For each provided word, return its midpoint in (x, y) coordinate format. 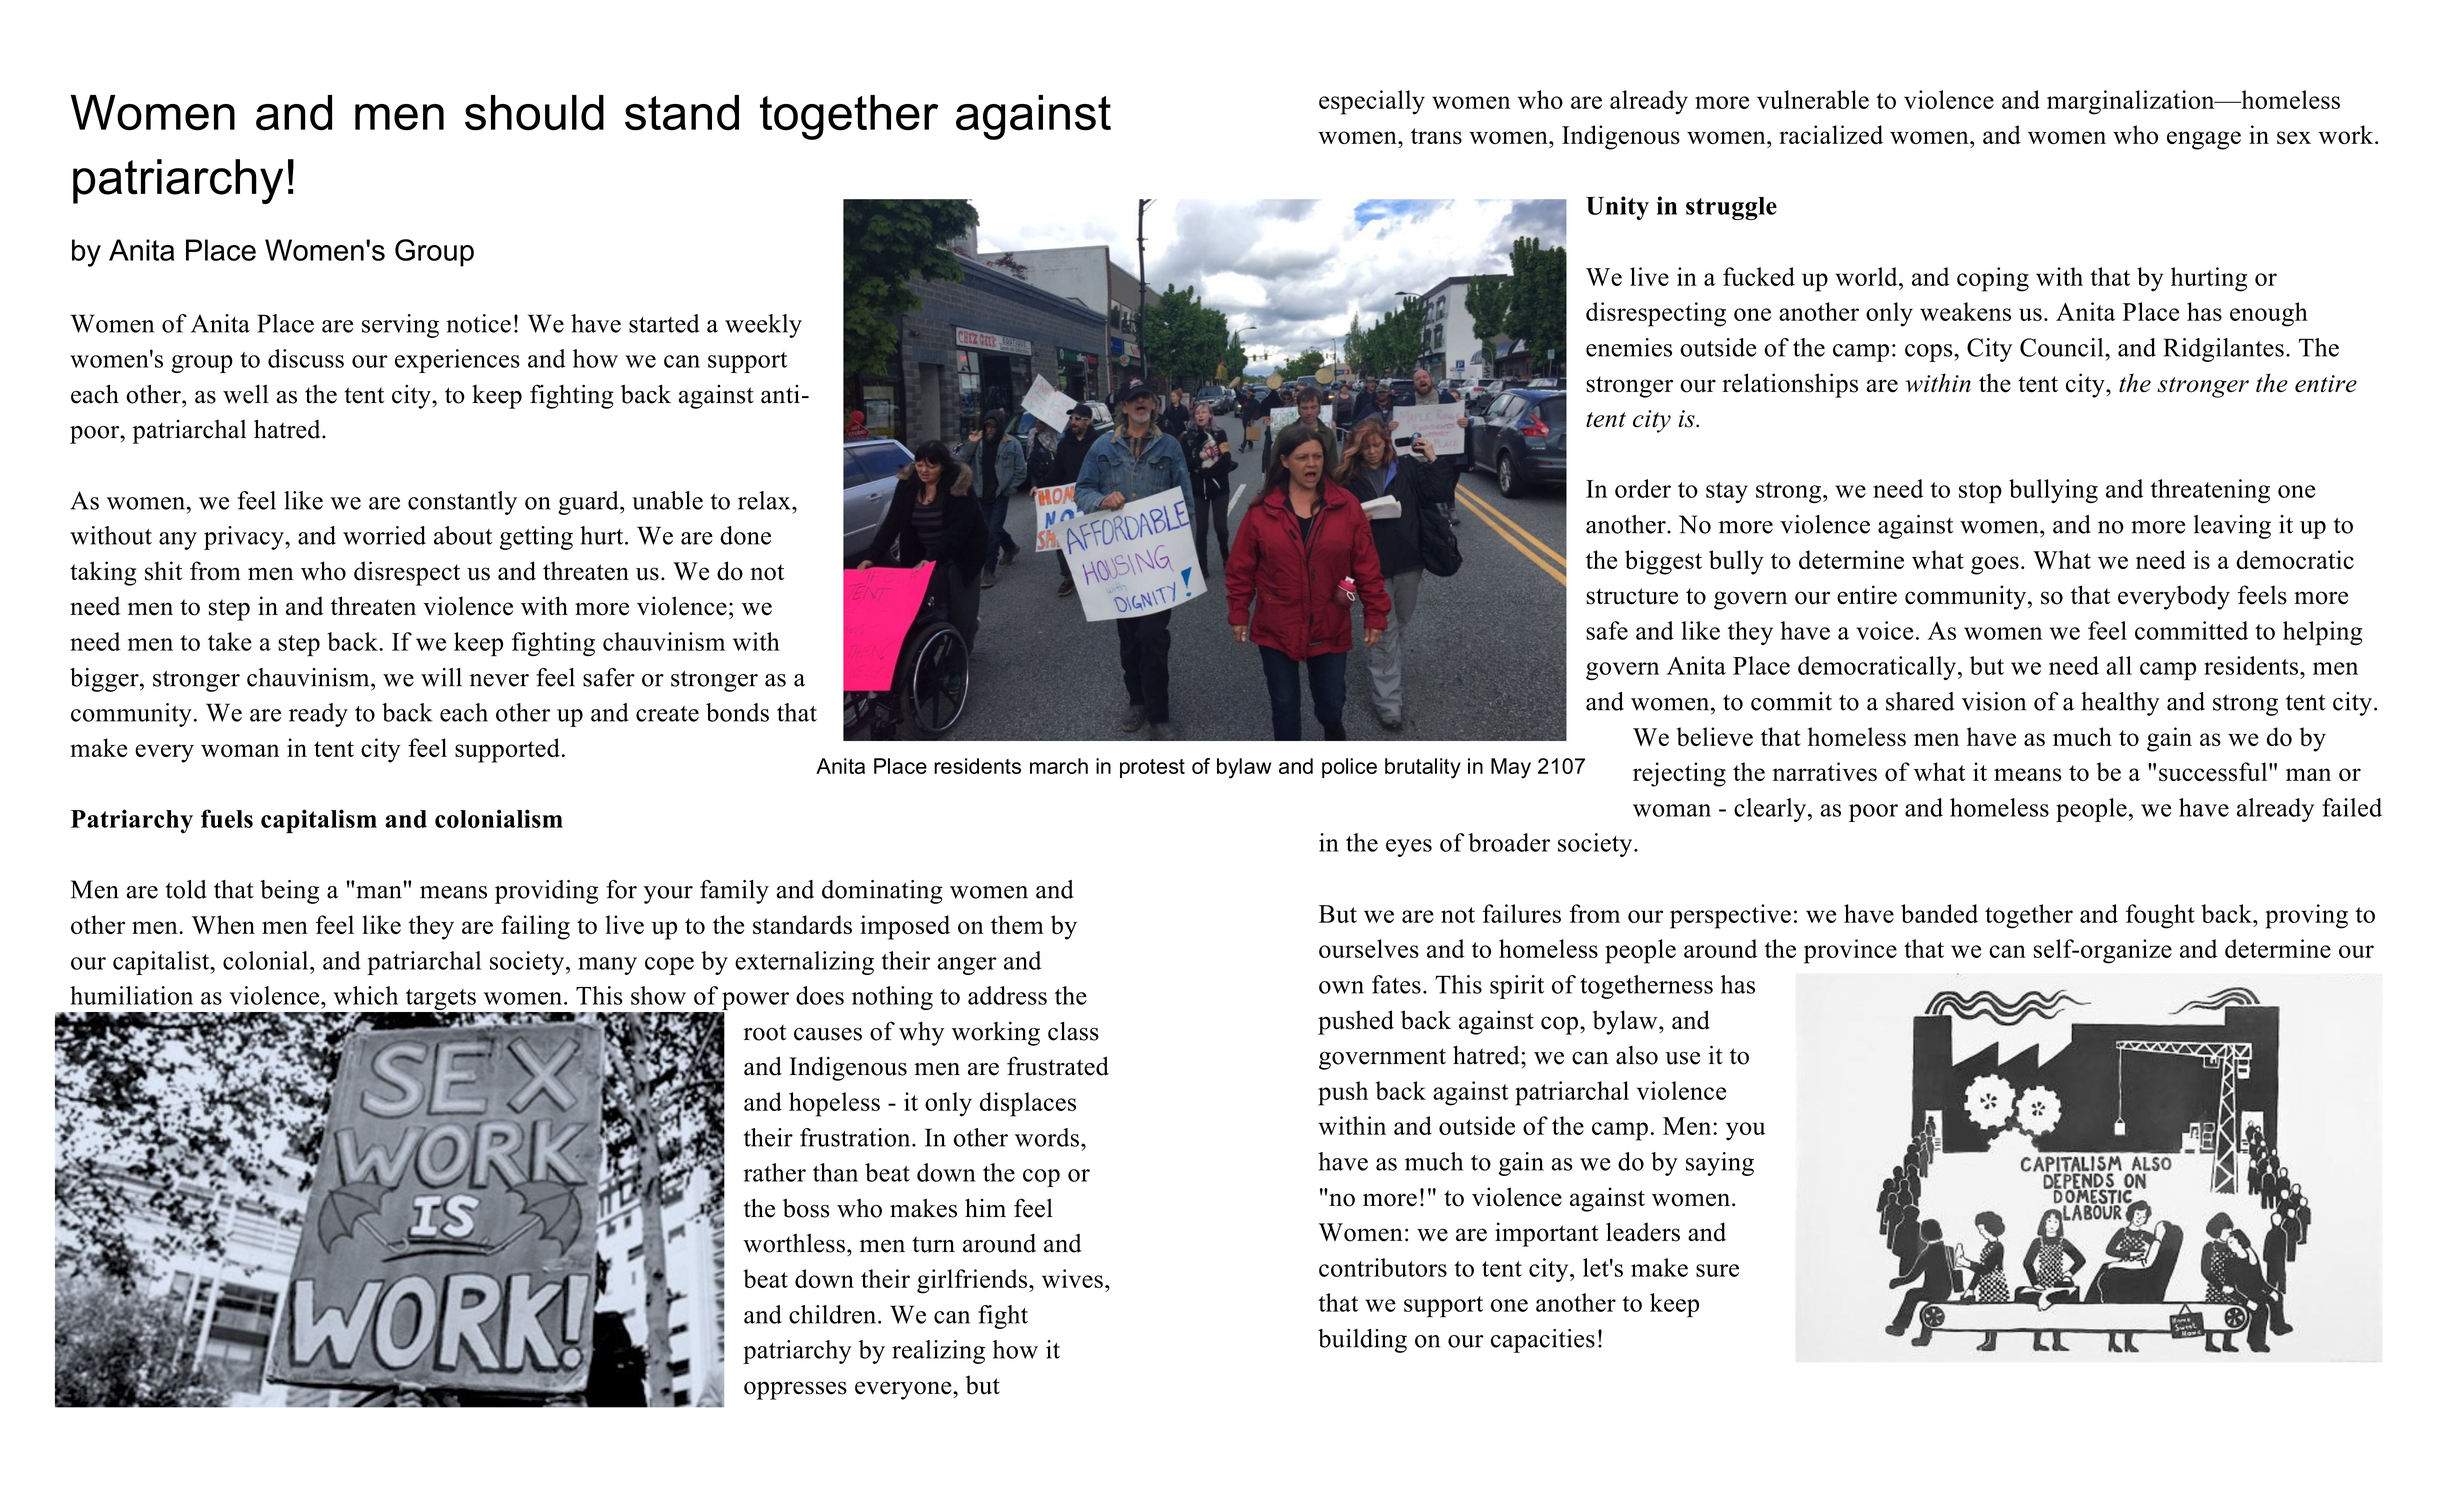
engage (2204, 140)
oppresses (795, 1390)
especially (1372, 102)
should (534, 113)
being (289, 892)
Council (2063, 347)
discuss (306, 358)
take (230, 641)
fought (2160, 916)
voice (1884, 630)
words (1047, 1137)
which (366, 995)
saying (1720, 1164)
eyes (1409, 848)
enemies (1629, 347)
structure (1632, 596)
